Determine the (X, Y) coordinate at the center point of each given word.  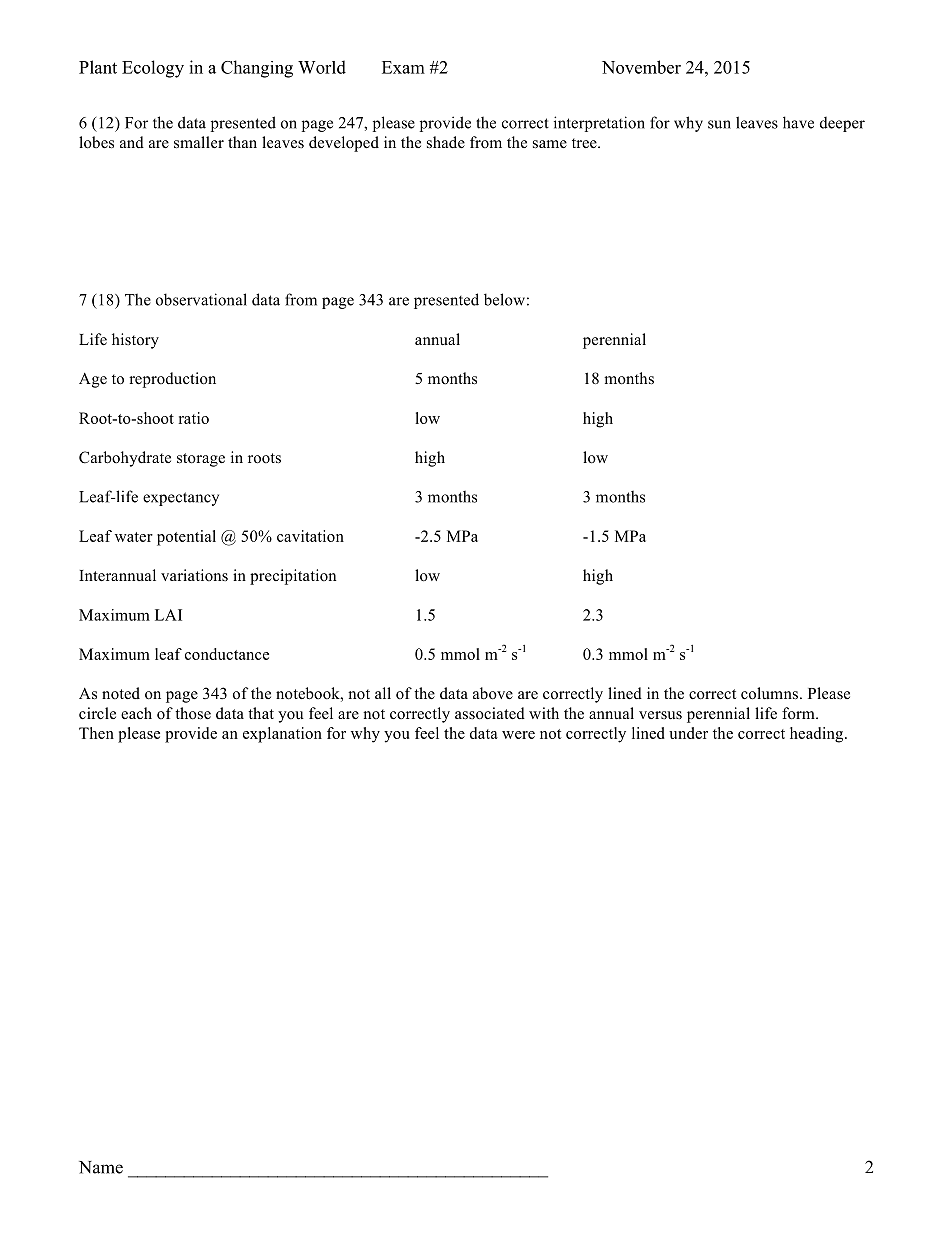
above (493, 693)
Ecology (153, 69)
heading (818, 735)
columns (769, 693)
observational (201, 299)
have (798, 122)
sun (719, 124)
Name (101, 1167)
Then (96, 733)
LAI (168, 615)
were (518, 735)
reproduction (172, 380)
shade (446, 142)
